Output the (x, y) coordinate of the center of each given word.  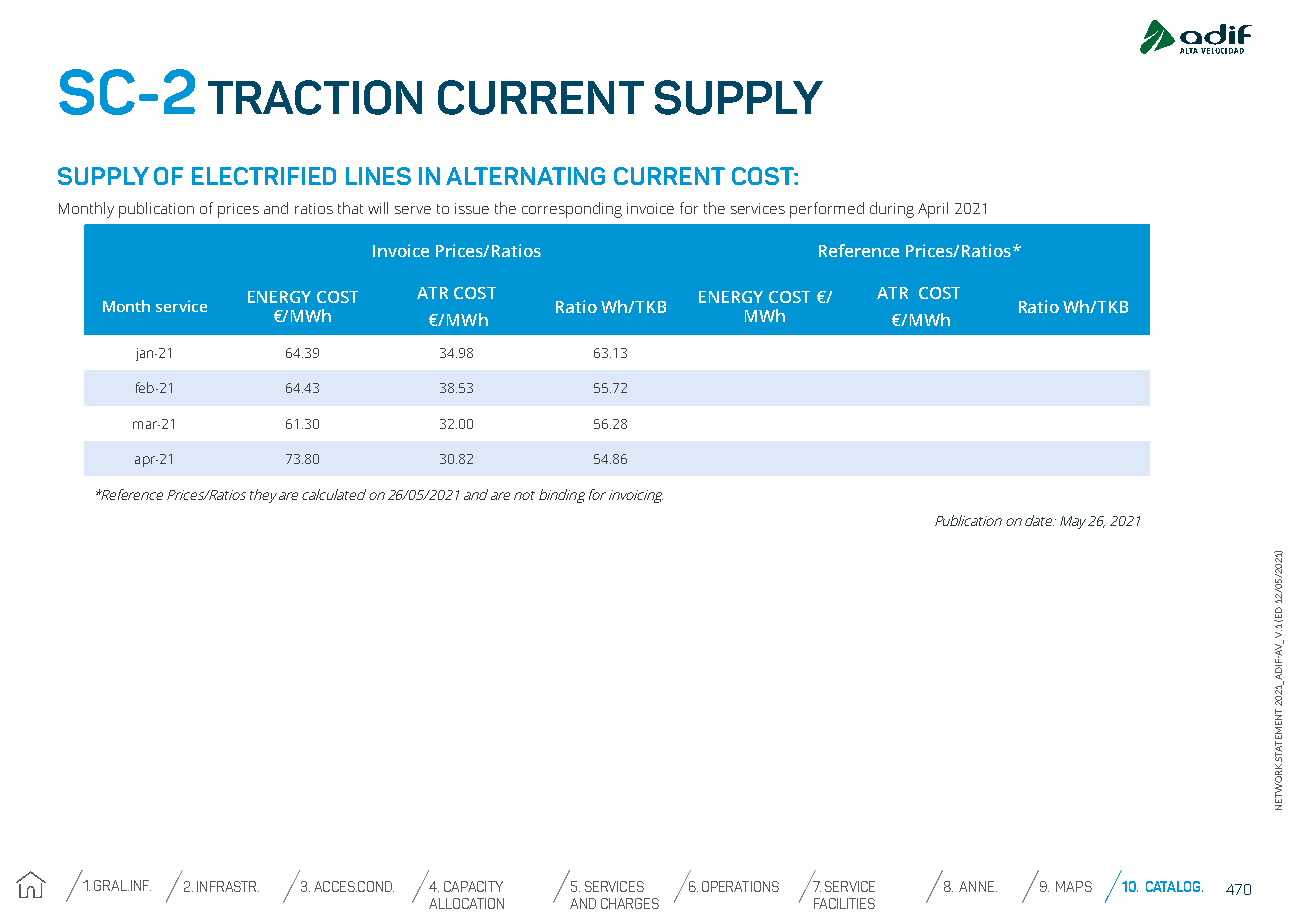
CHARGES (630, 903)
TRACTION (315, 97)
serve (413, 210)
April (933, 210)
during (892, 210)
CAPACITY (473, 886)
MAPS (1074, 886)
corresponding (572, 210)
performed (827, 210)
